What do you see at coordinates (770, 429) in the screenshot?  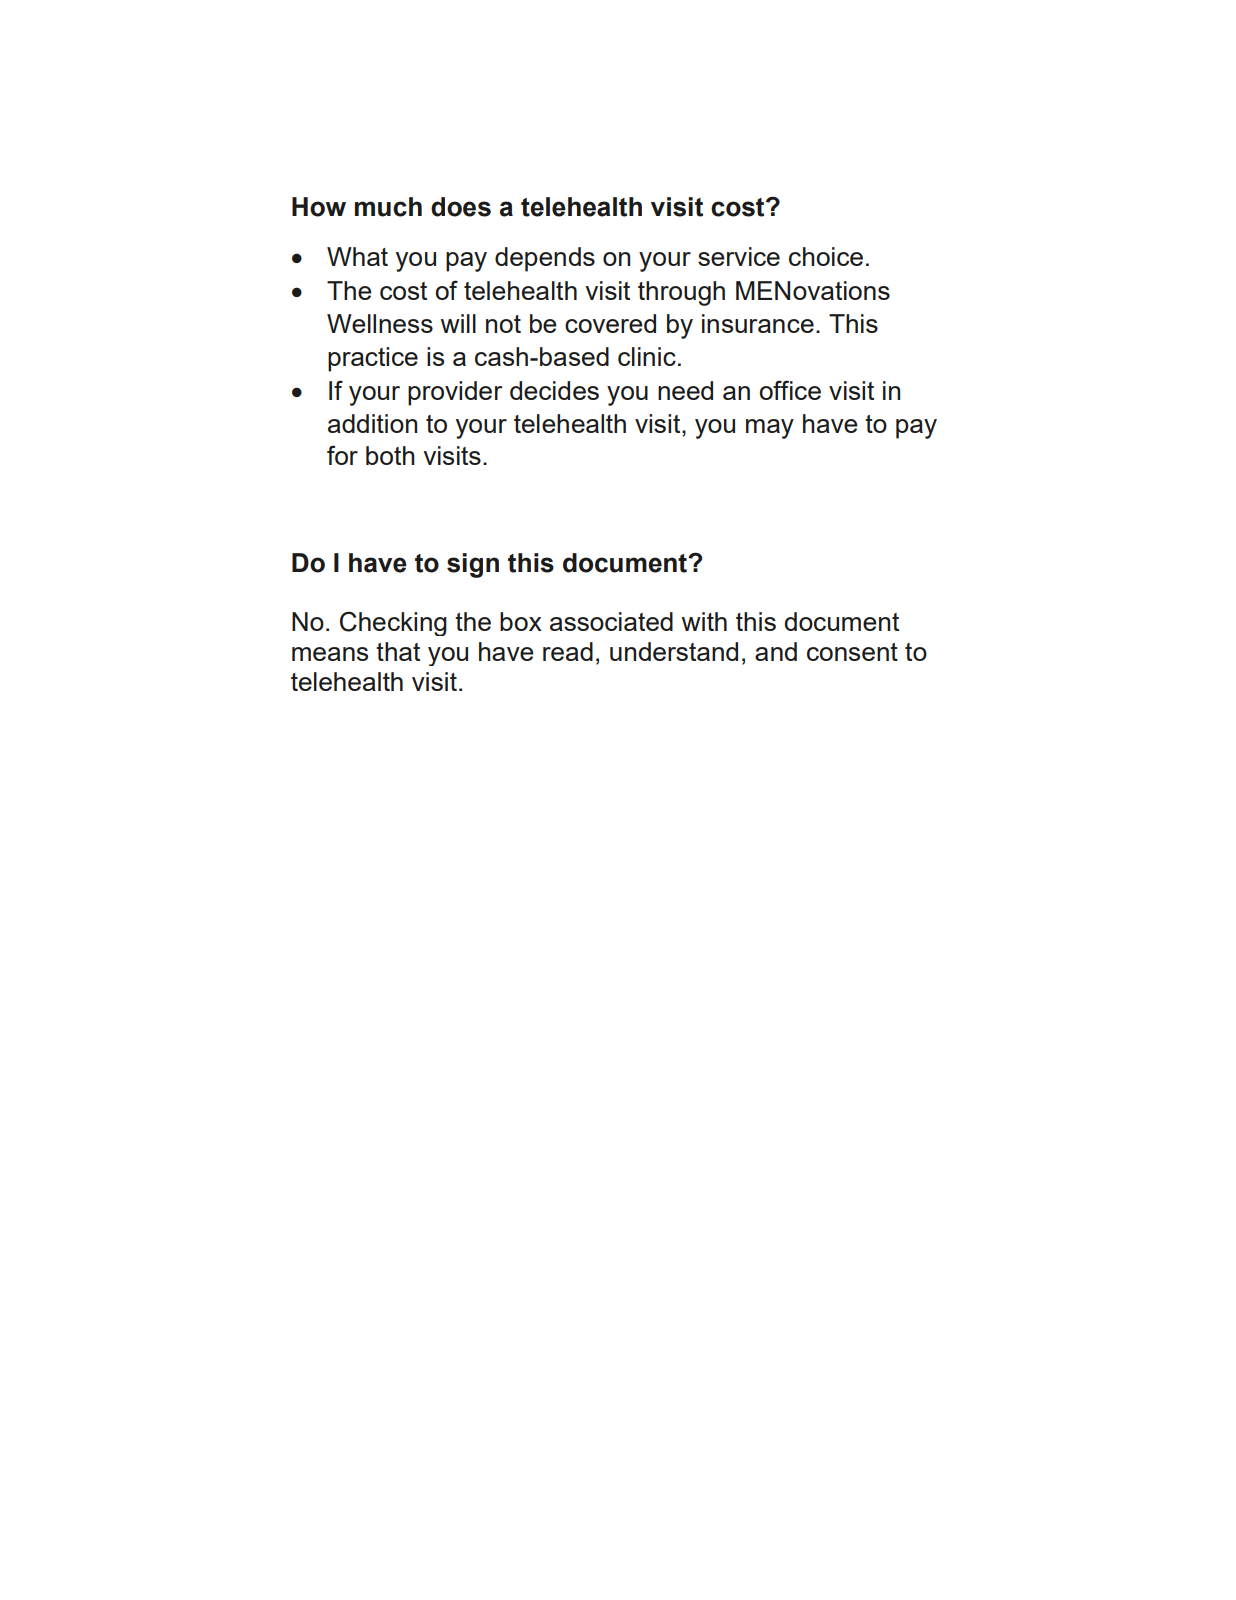 I see `may` at bounding box center [770, 429].
